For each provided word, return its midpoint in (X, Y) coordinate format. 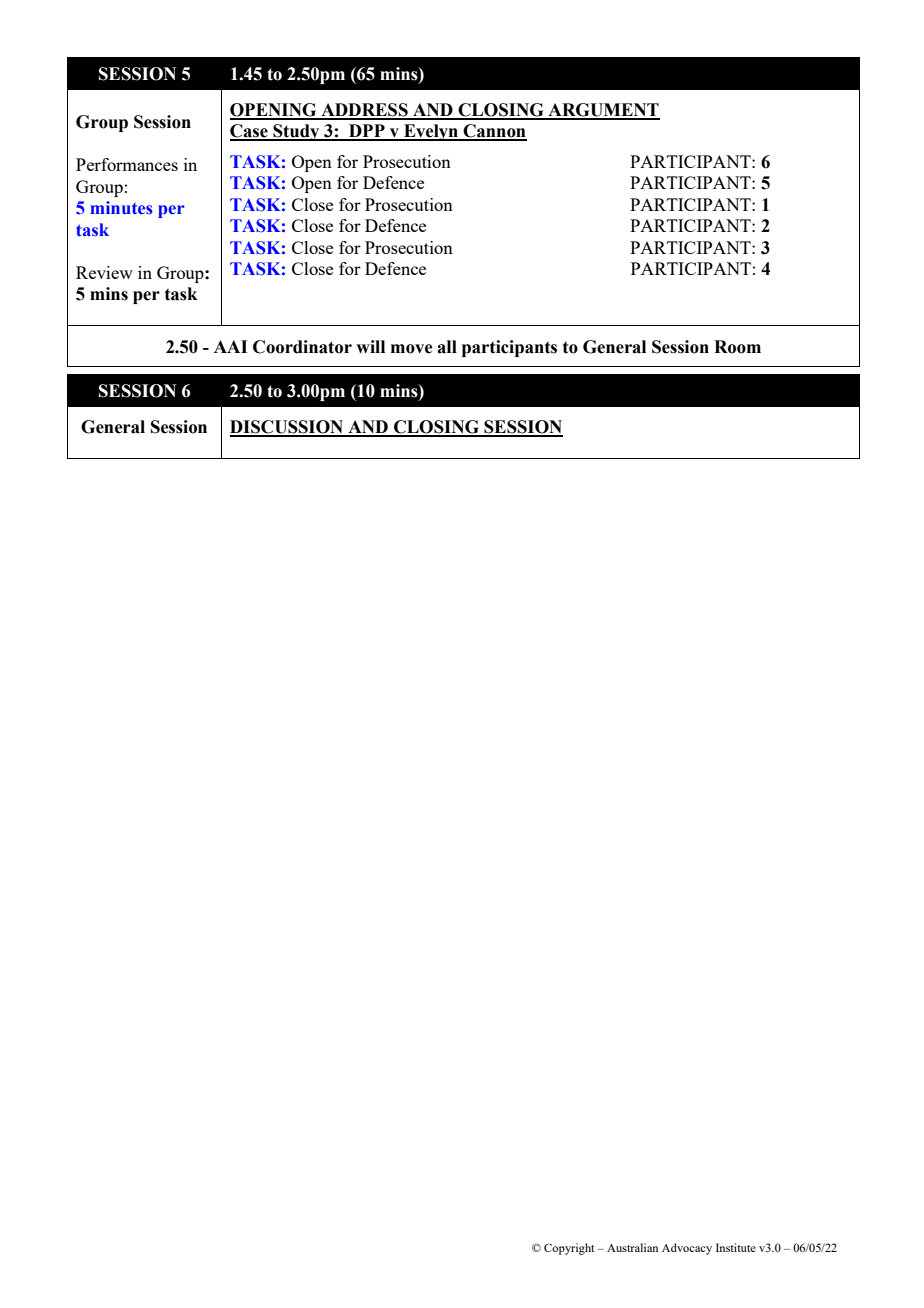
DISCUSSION (288, 428)
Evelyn (431, 132)
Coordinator (302, 347)
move (411, 349)
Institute (736, 1247)
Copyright (569, 1249)
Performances (127, 164)
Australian (632, 1247)
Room (737, 347)
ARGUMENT (603, 111)
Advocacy (687, 1249)
